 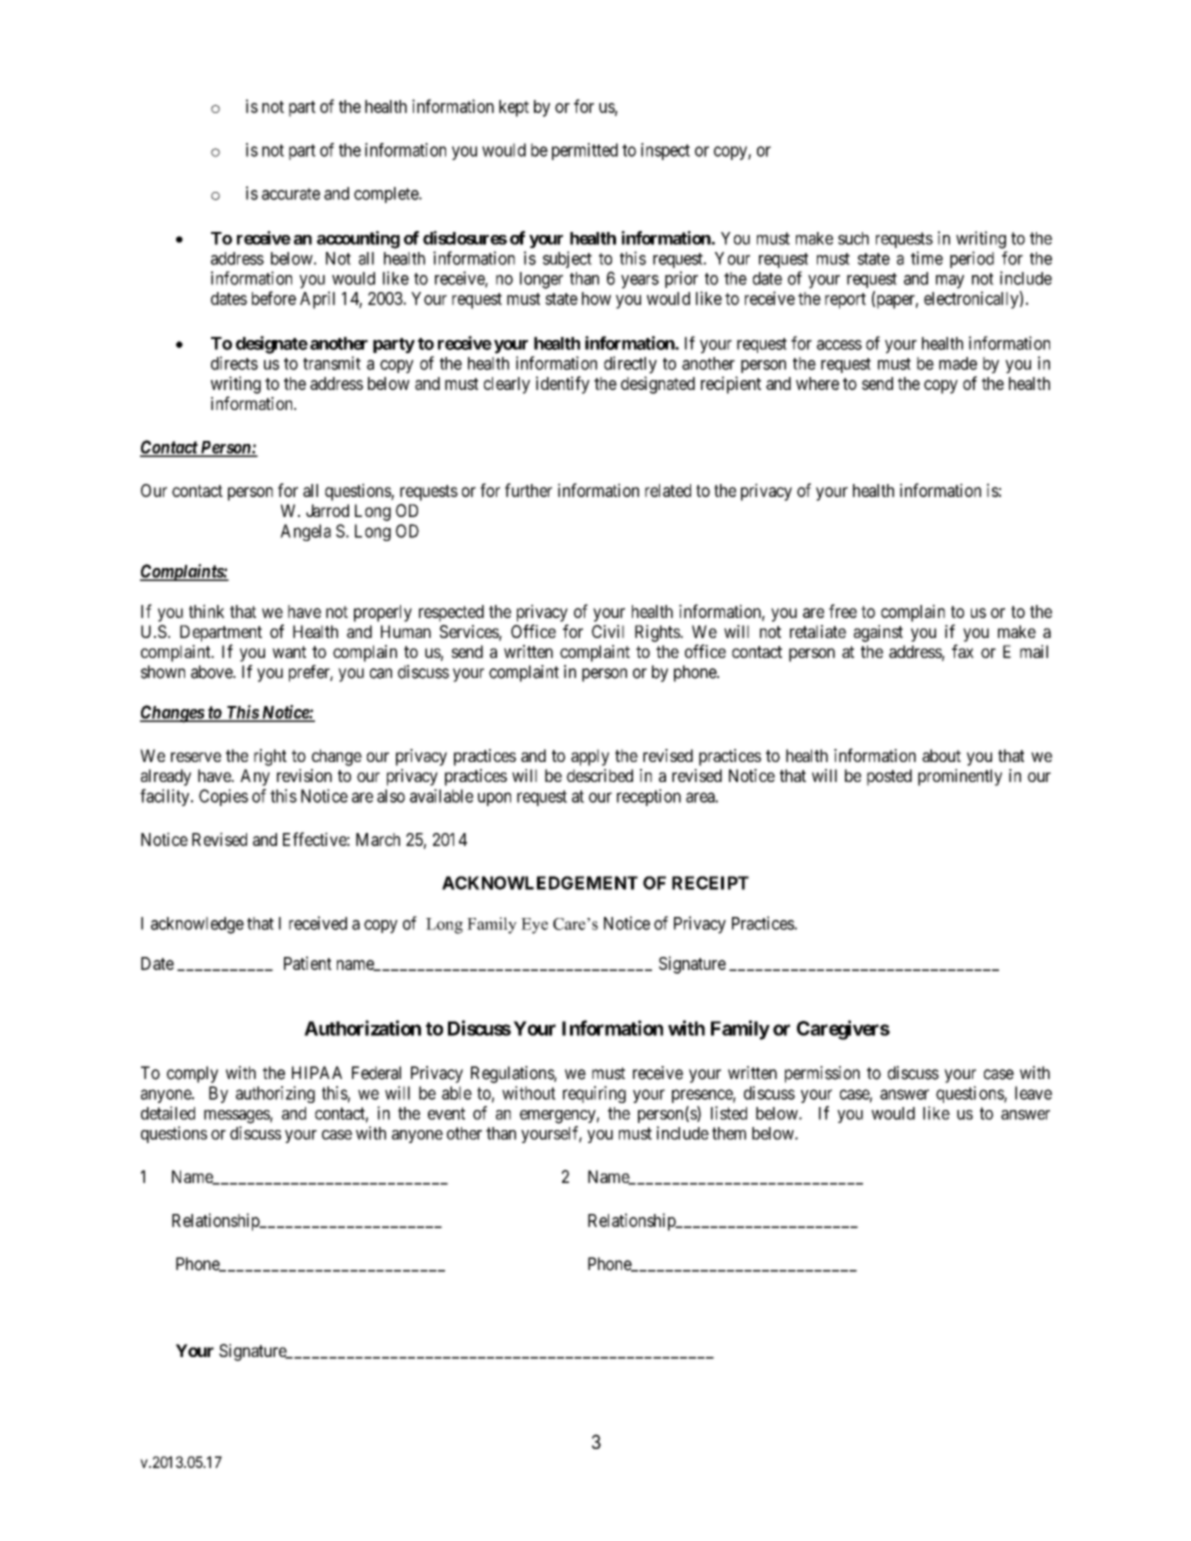 I want to click on want, so click(x=289, y=652).
